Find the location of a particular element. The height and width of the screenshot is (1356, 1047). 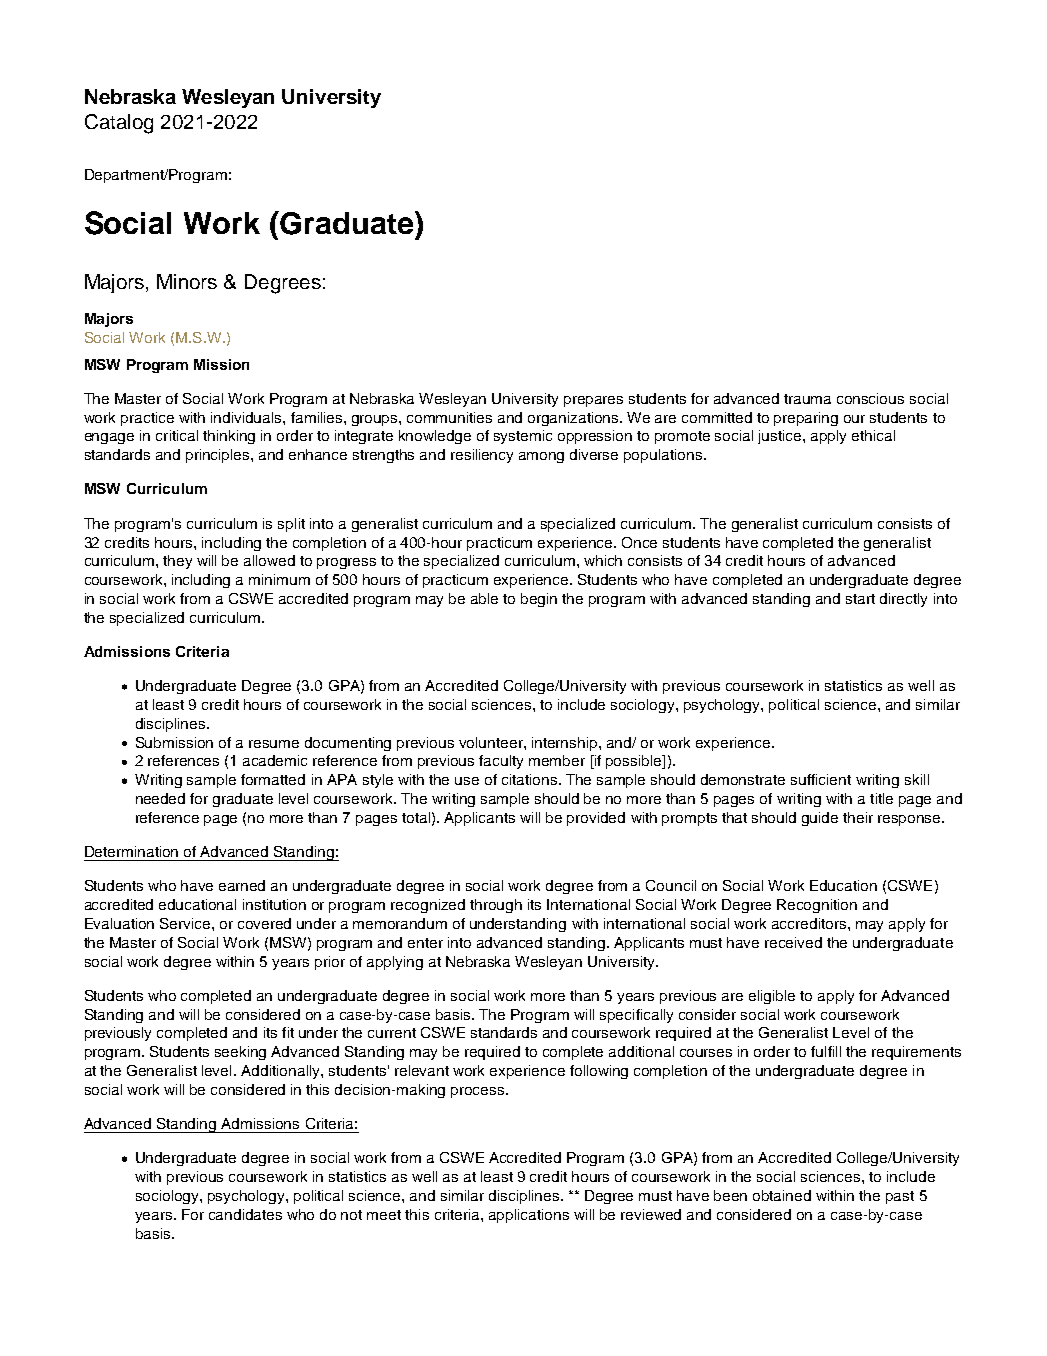

prepares is located at coordinates (593, 401).
